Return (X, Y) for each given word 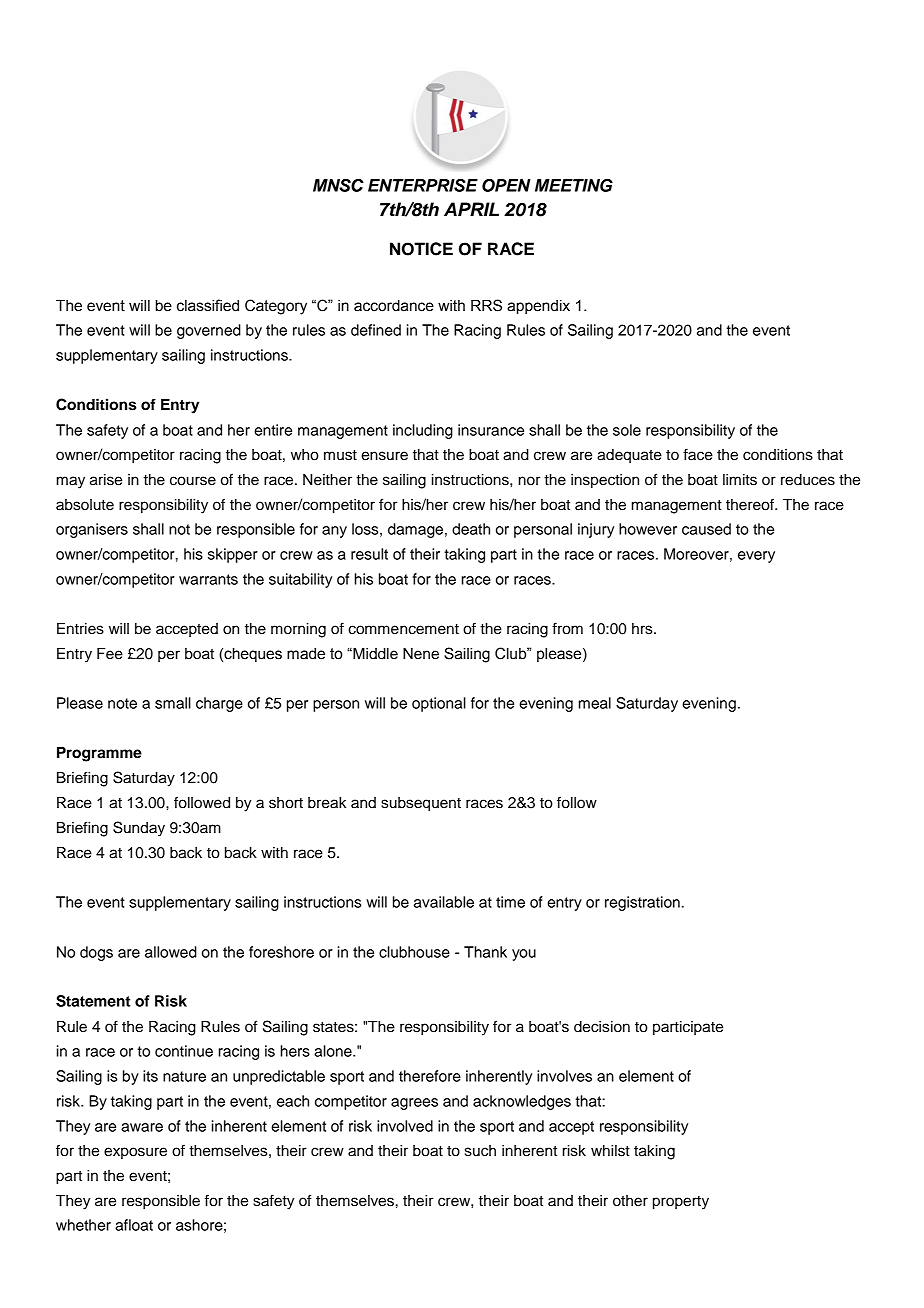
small (173, 703)
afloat (134, 1225)
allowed (171, 952)
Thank (485, 952)
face (698, 454)
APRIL (471, 209)
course (193, 481)
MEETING (574, 185)
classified (208, 305)
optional (439, 704)
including (423, 431)
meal (595, 703)
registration (642, 903)
